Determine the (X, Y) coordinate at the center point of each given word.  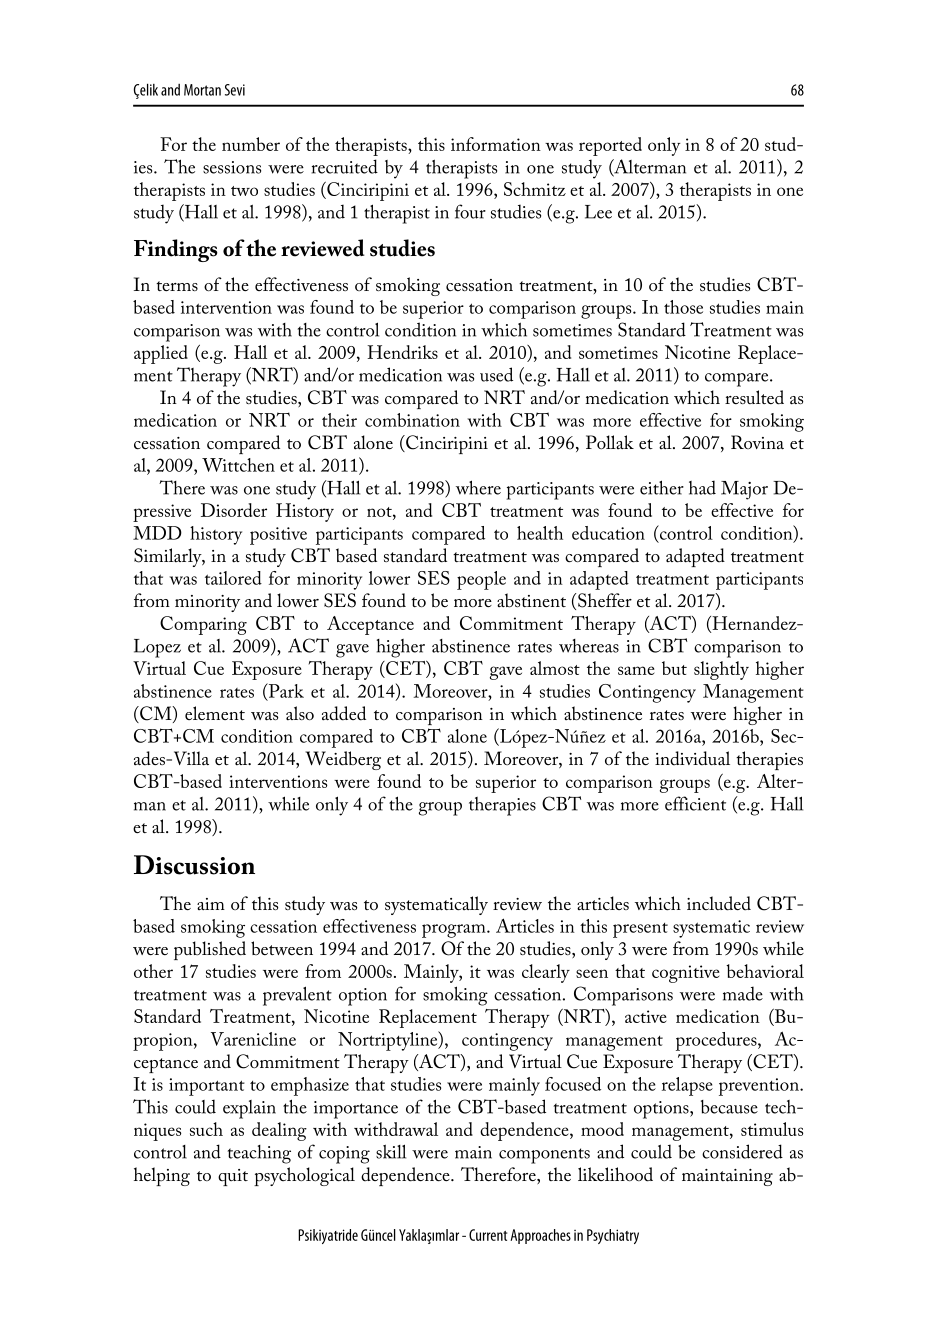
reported (610, 146)
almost (555, 668)
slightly (721, 670)
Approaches (540, 1236)
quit (233, 1177)
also (300, 713)
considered (742, 1151)
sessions (232, 167)
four (470, 211)
